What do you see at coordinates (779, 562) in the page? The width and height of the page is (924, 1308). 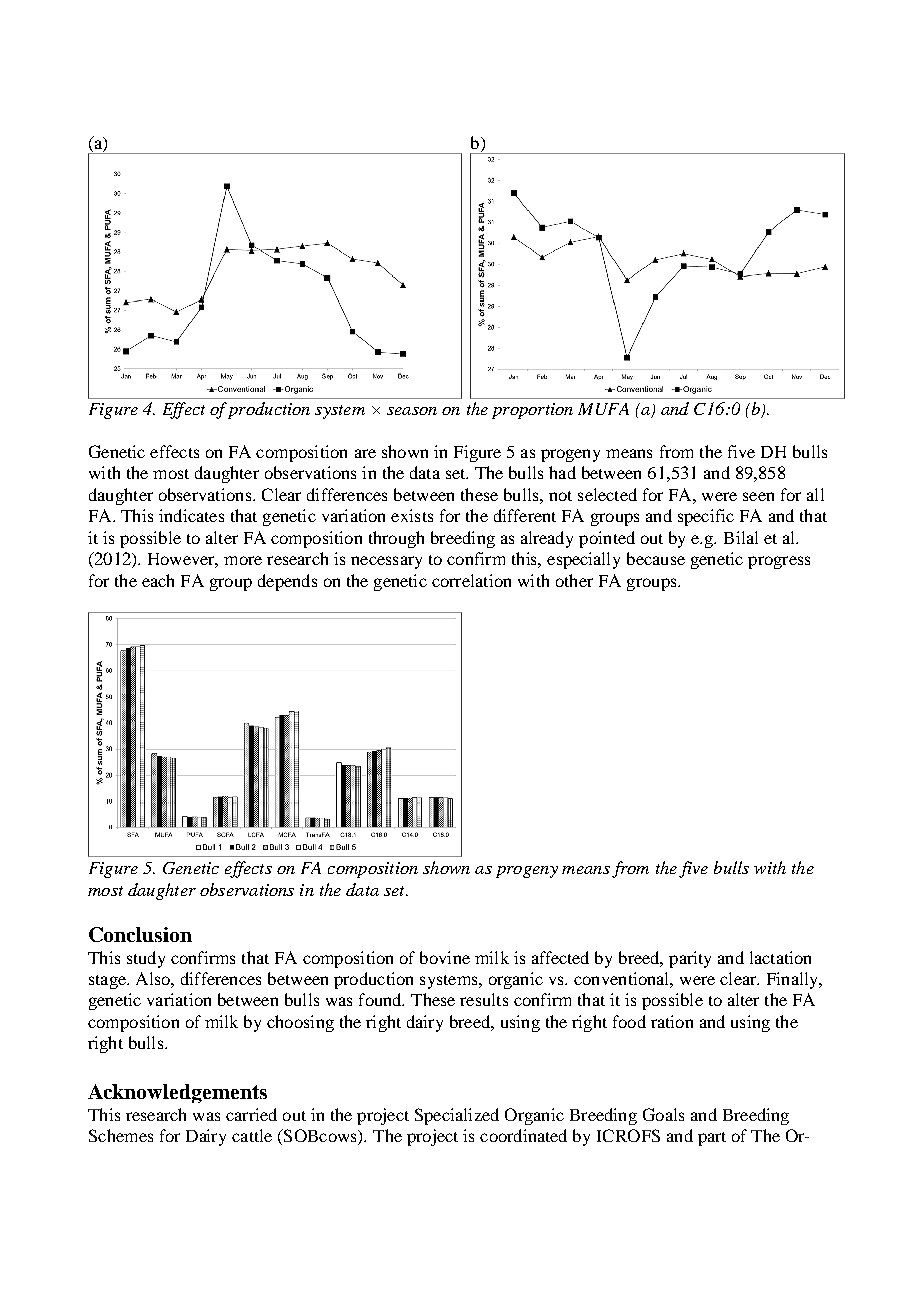 I see `progress` at bounding box center [779, 562].
